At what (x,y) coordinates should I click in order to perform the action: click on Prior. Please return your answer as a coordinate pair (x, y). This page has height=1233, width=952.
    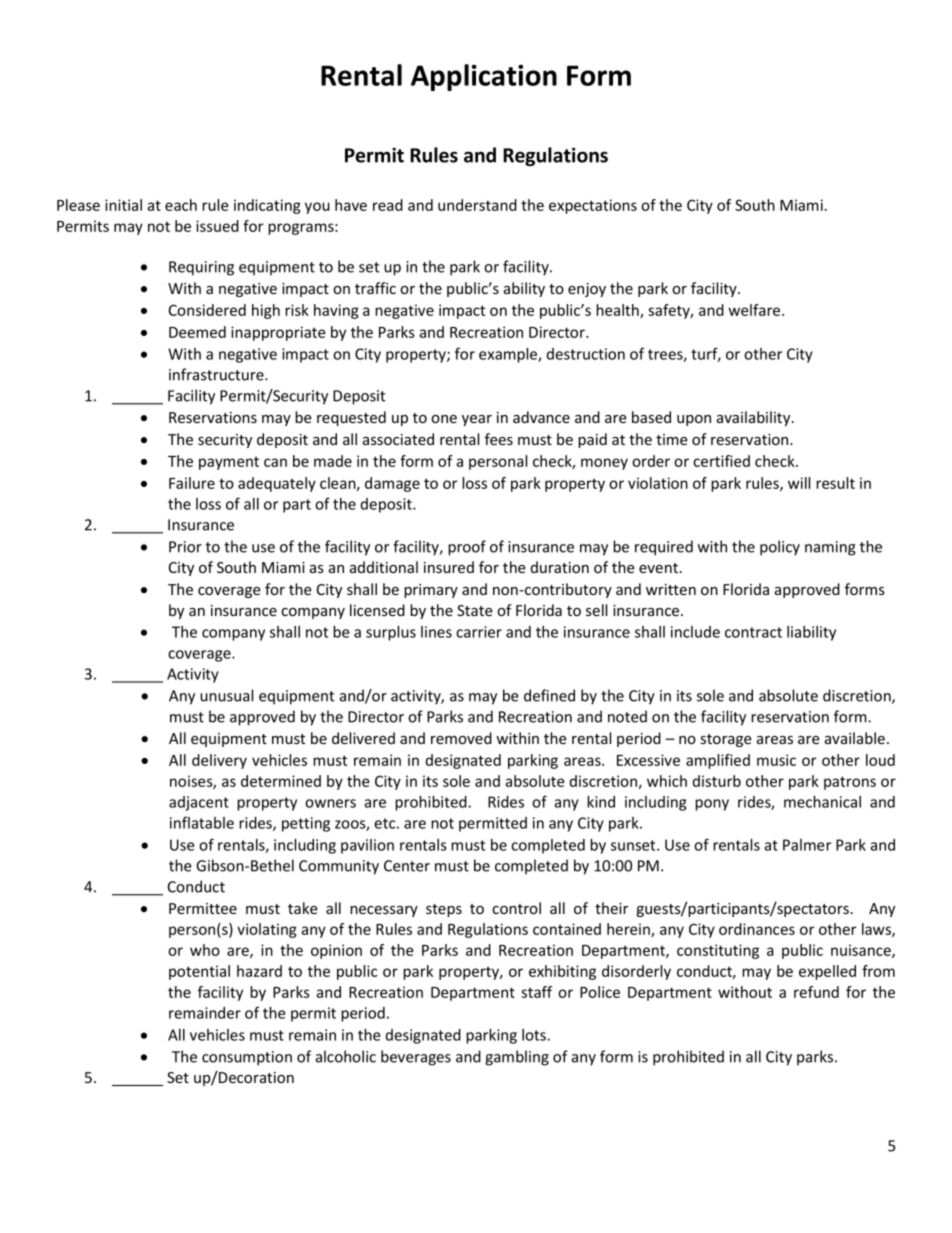
    Looking at the image, I should click on (185, 547).
